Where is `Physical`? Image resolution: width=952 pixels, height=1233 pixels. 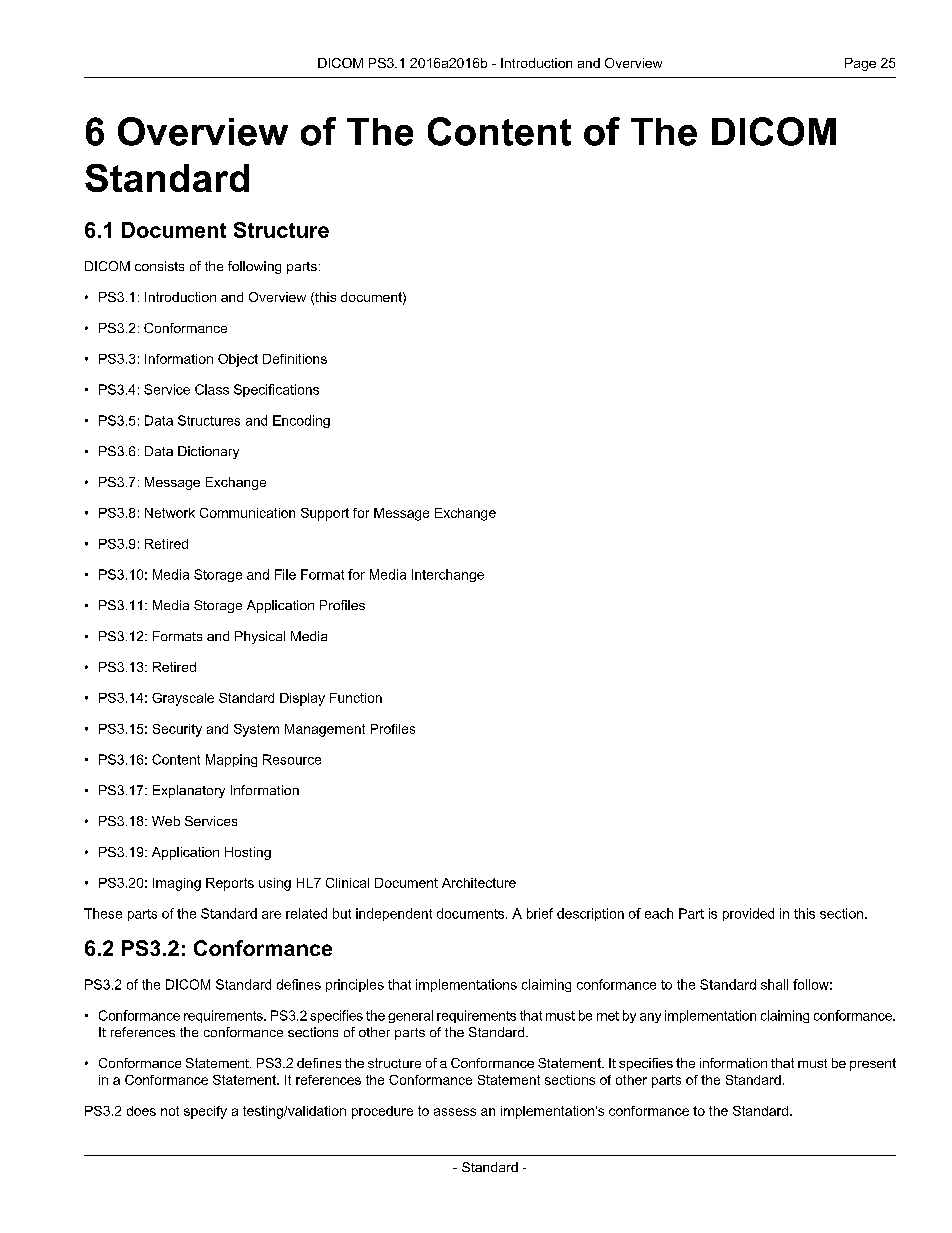 Physical is located at coordinates (260, 637).
